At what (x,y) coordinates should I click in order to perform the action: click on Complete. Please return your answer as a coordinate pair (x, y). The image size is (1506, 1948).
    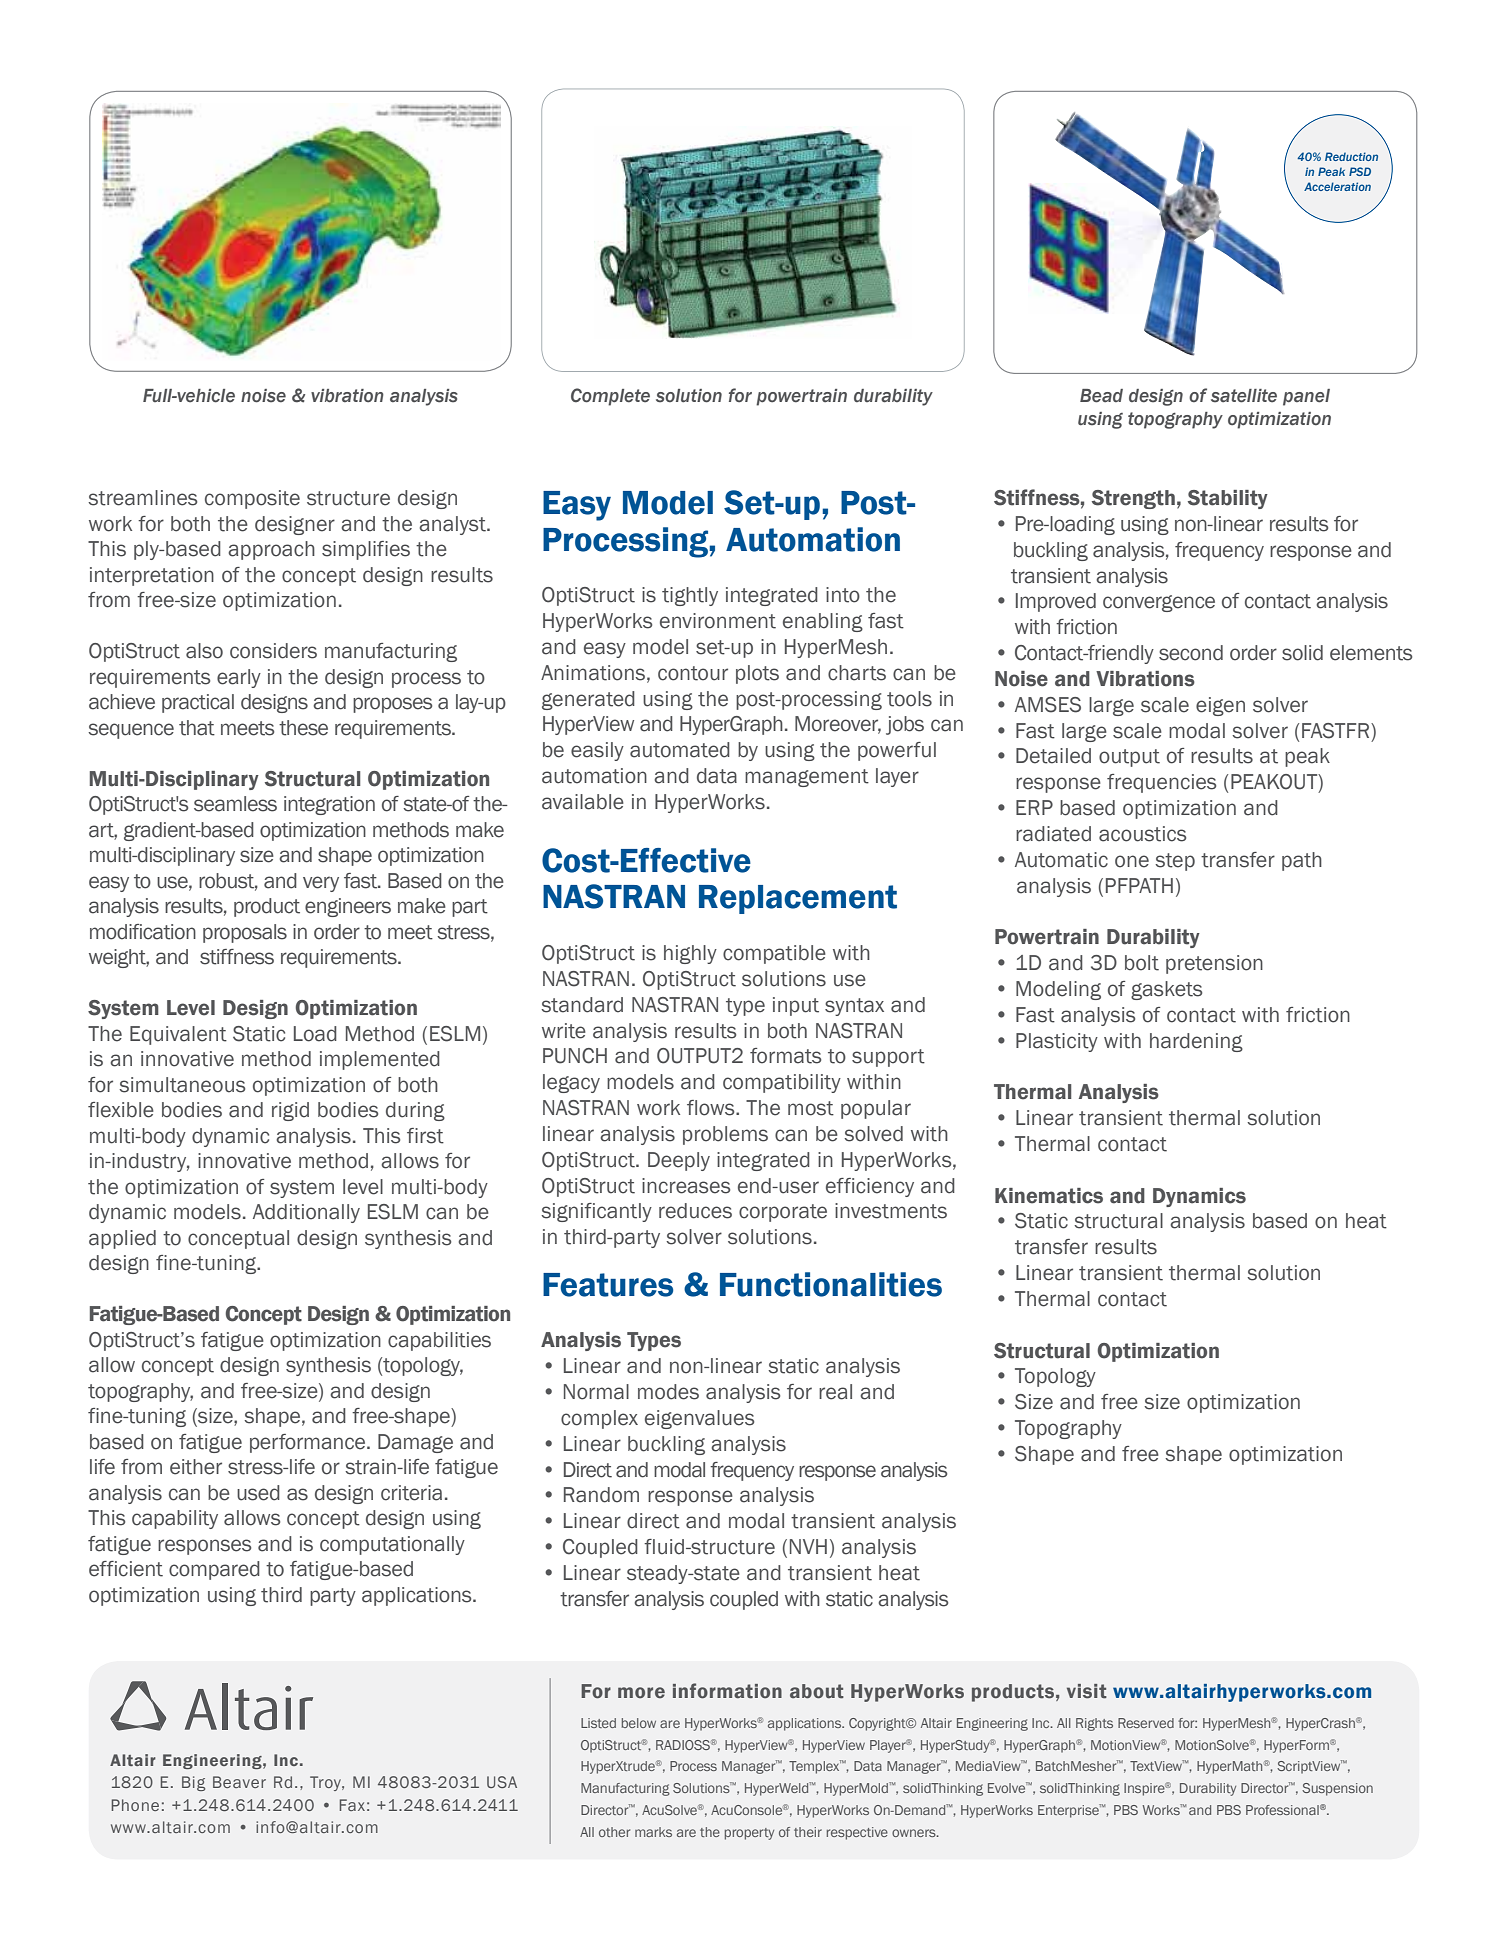
    Looking at the image, I should click on (610, 397).
